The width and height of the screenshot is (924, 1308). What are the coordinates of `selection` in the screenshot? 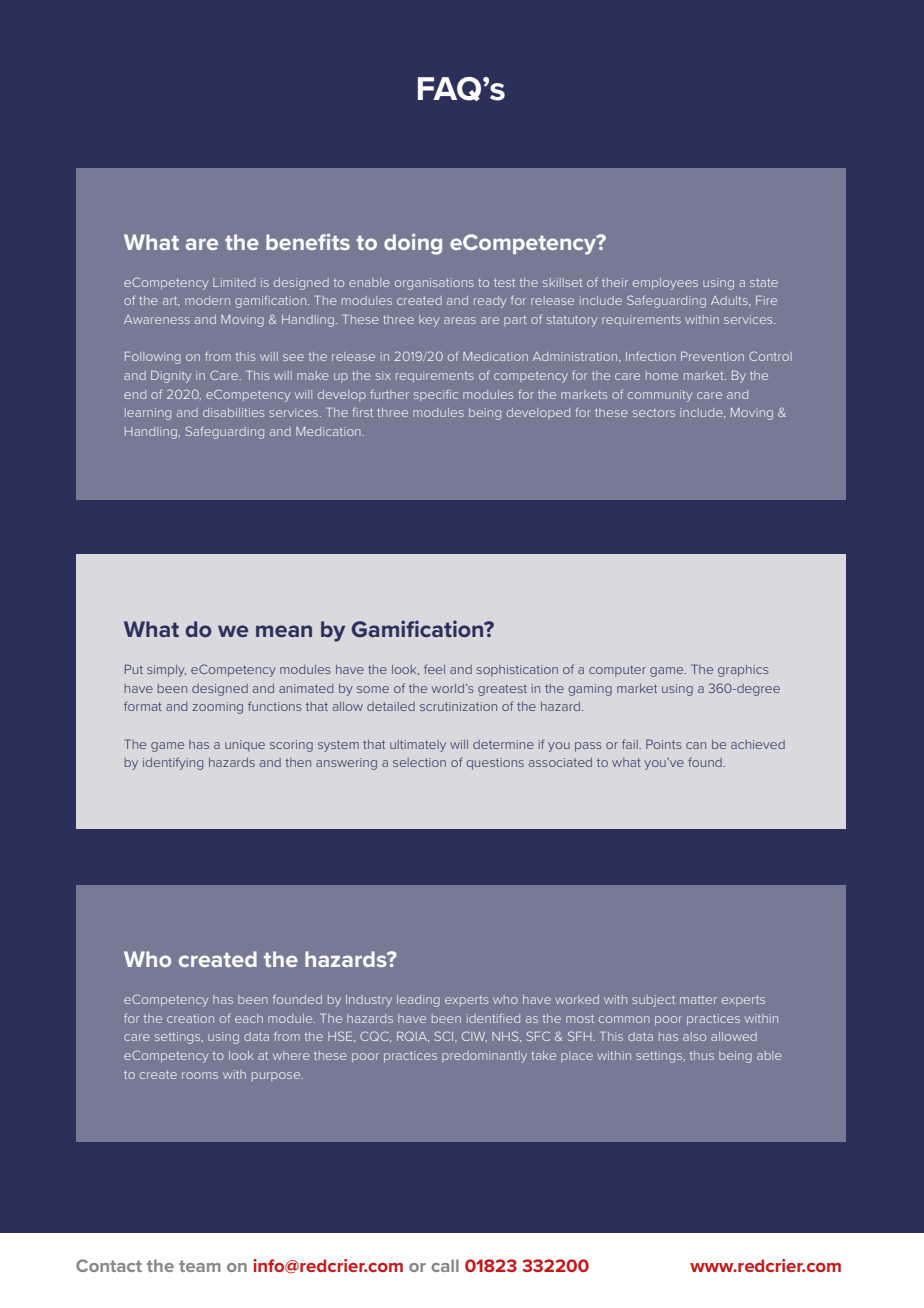 It's located at (419, 762).
